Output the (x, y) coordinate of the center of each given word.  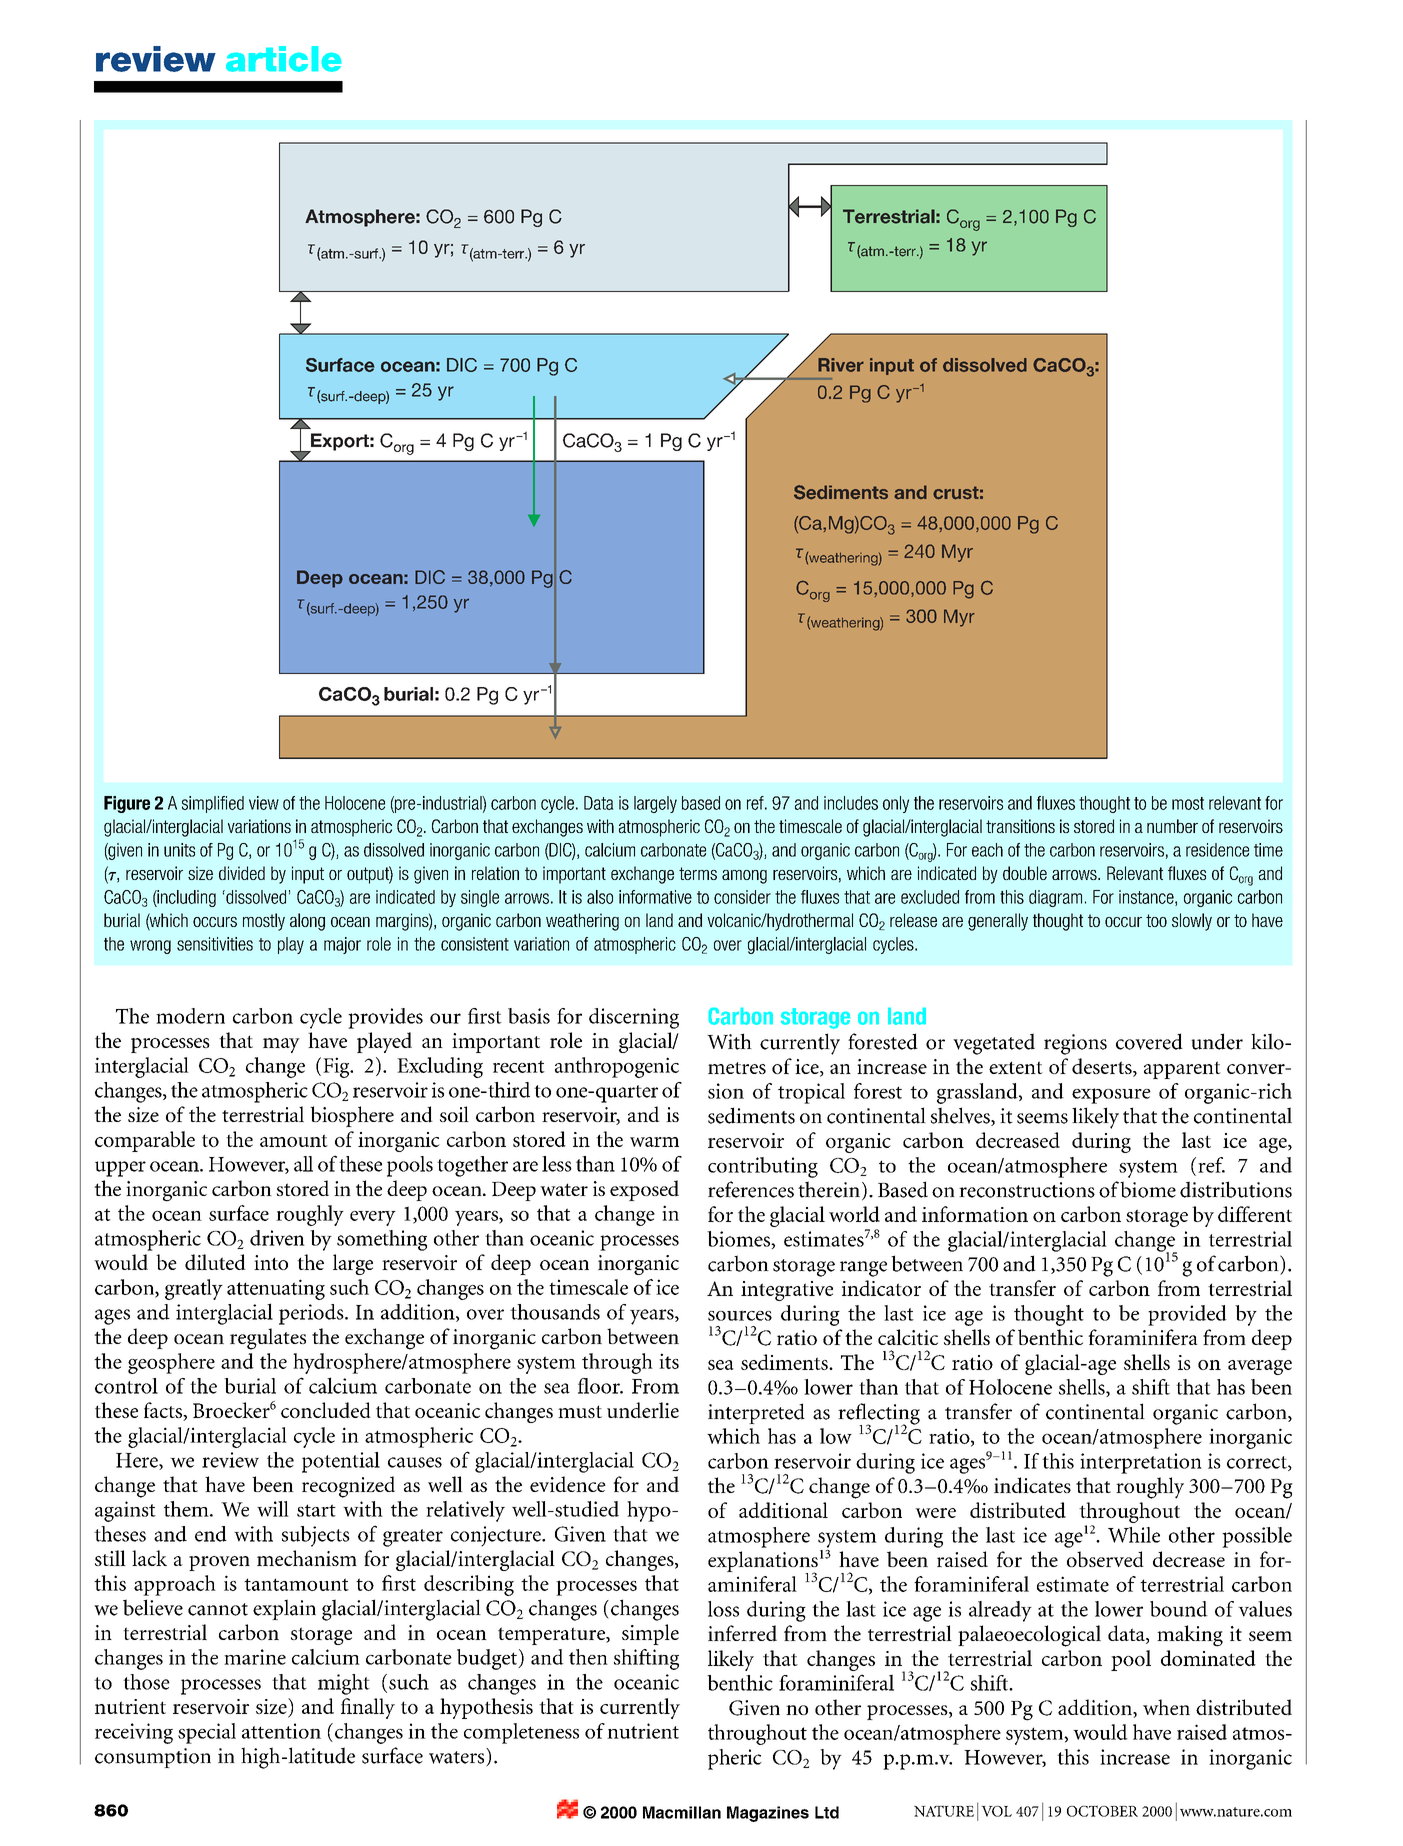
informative (655, 897)
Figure (127, 804)
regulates (268, 1339)
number (1172, 826)
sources (740, 1315)
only (896, 804)
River (841, 365)
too (1156, 920)
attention (281, 1731)
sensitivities (215, 944)
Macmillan (682, 1812)
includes (851, 803)
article (283, 59)
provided (1187, 1315)
